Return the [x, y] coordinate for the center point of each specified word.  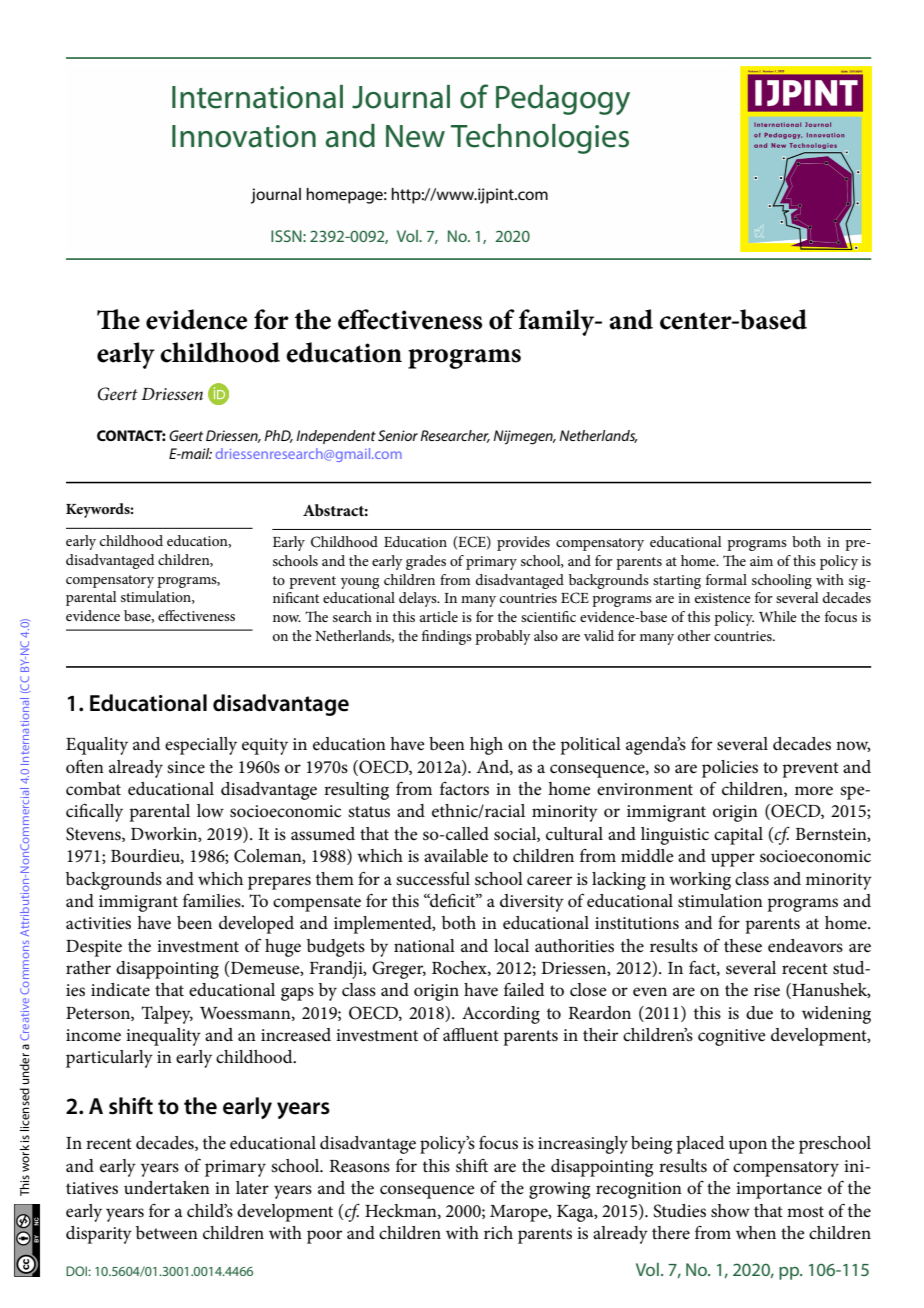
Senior [398, 435]
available [456, 856]
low [210, 810]
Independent [336, 437]
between [167, 1233]
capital [738, 836]
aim [761, 561]
